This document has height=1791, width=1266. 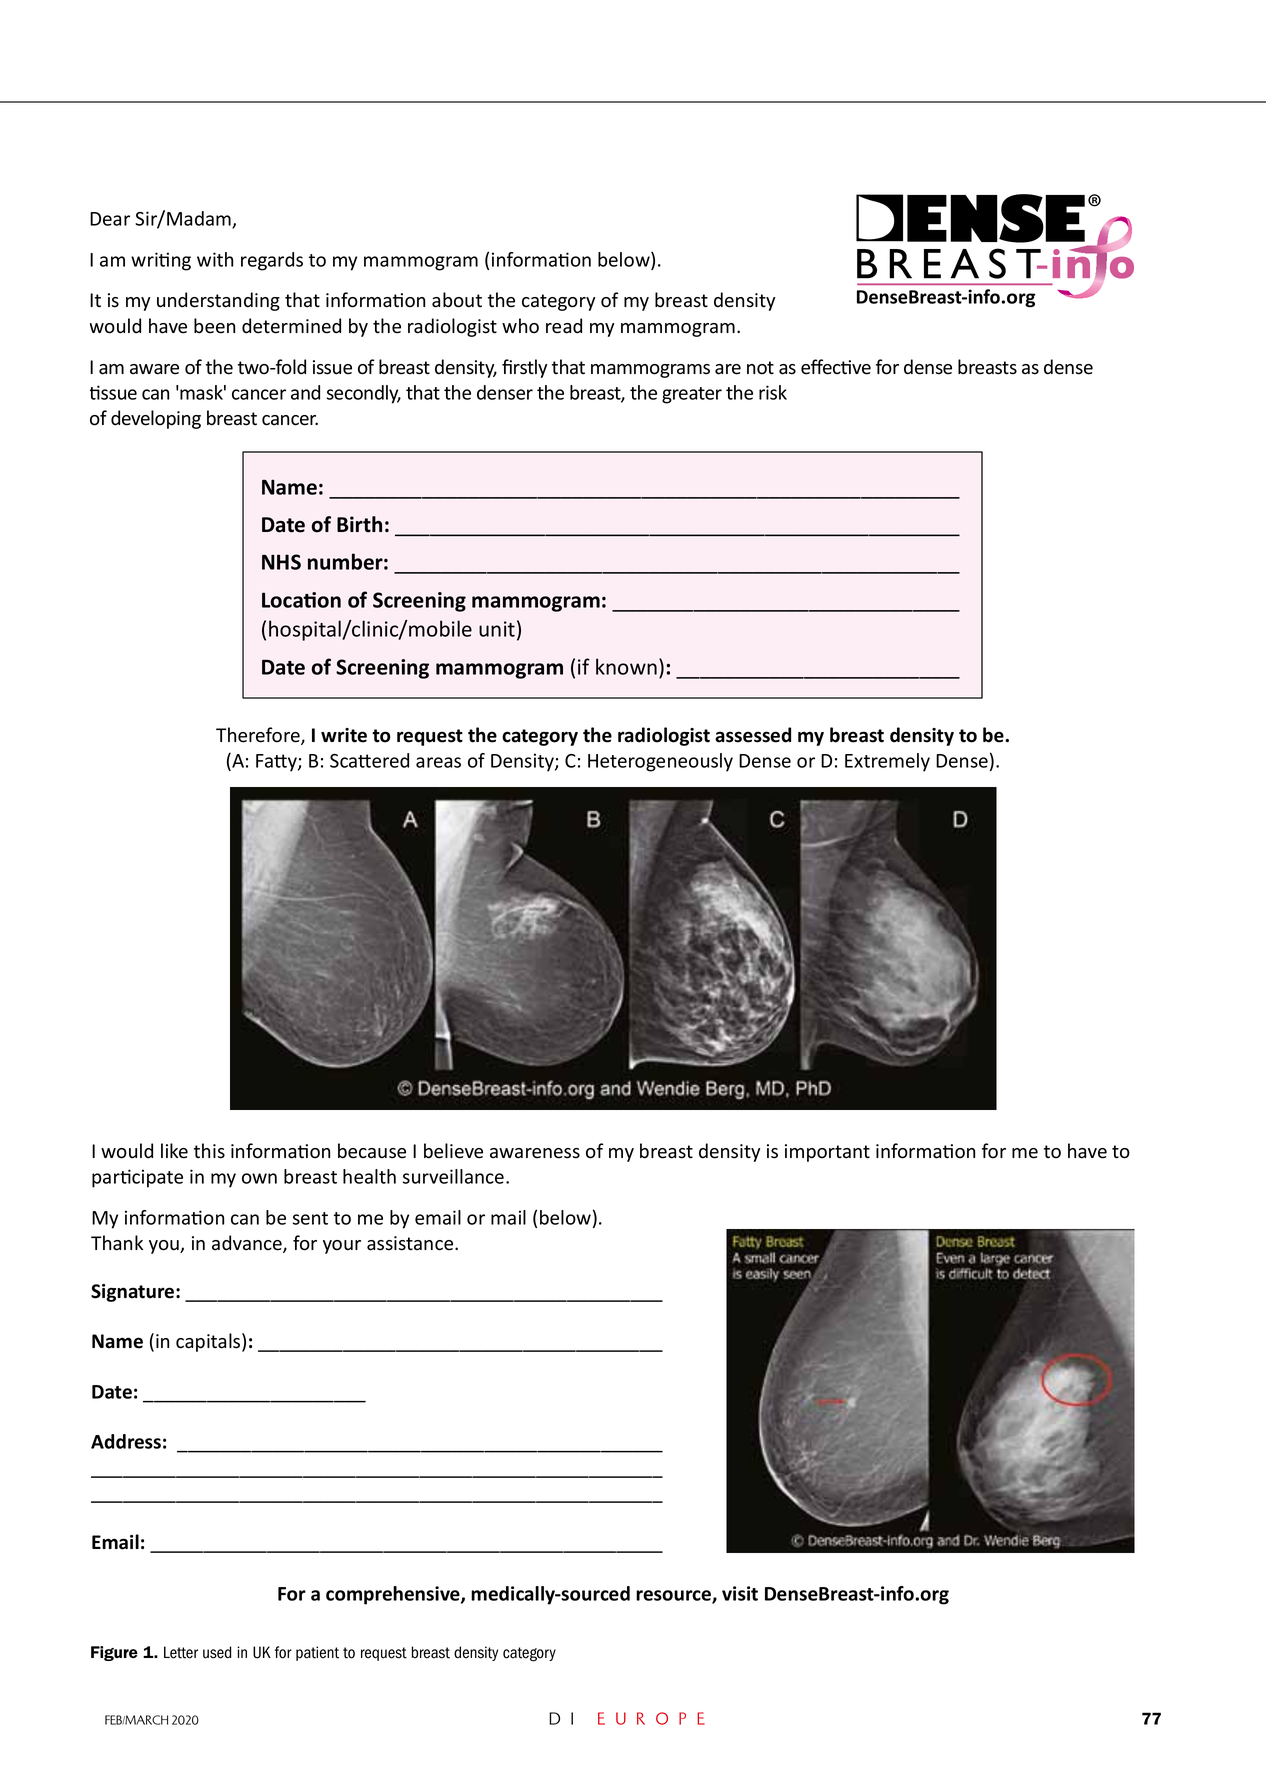 I want to click on visit, so click(x=740, y=1593).
